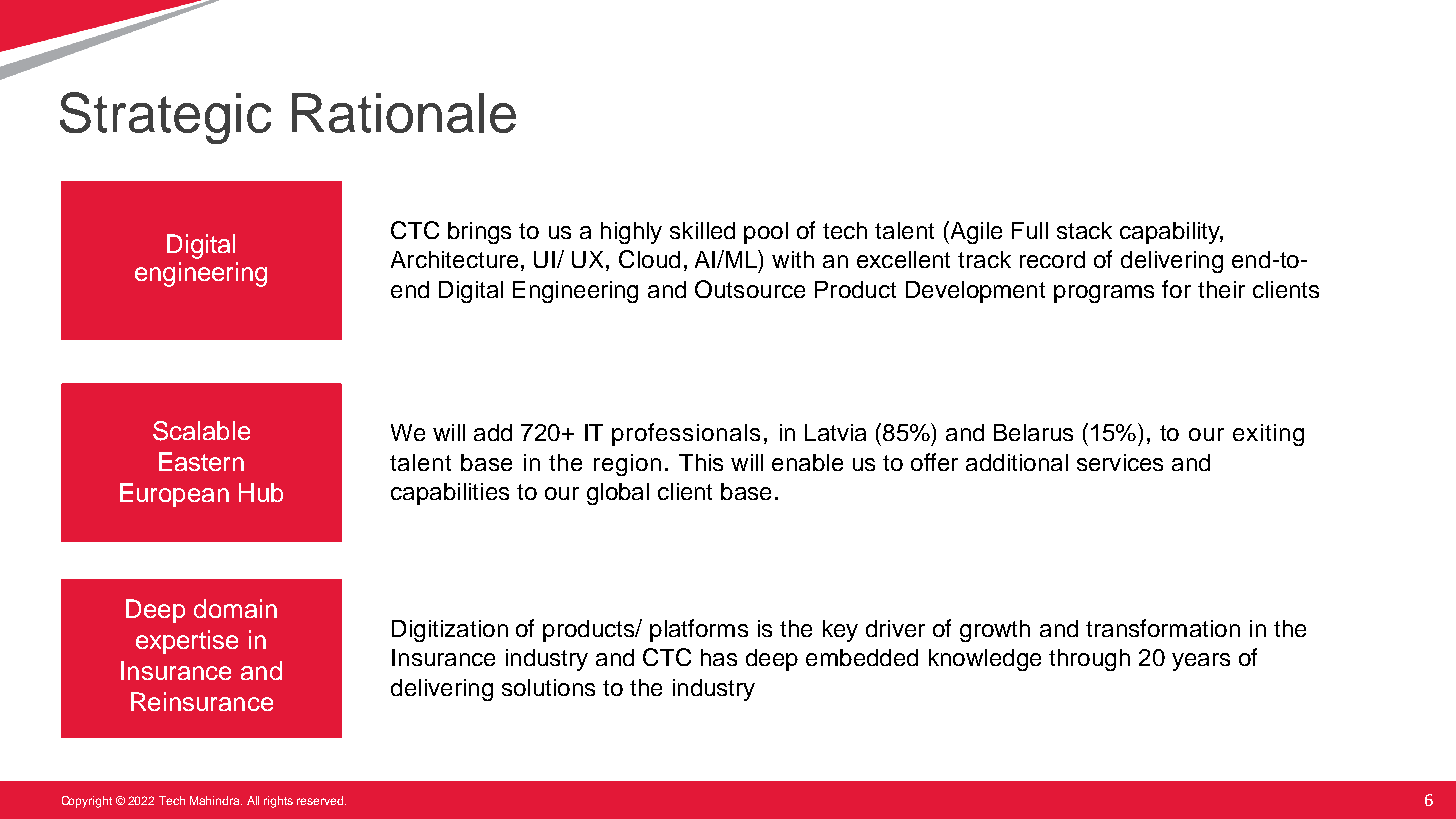 Image resolution: width=1456 pixels, height=819 pixels. I want to click on professionals, so click(686, 434).
